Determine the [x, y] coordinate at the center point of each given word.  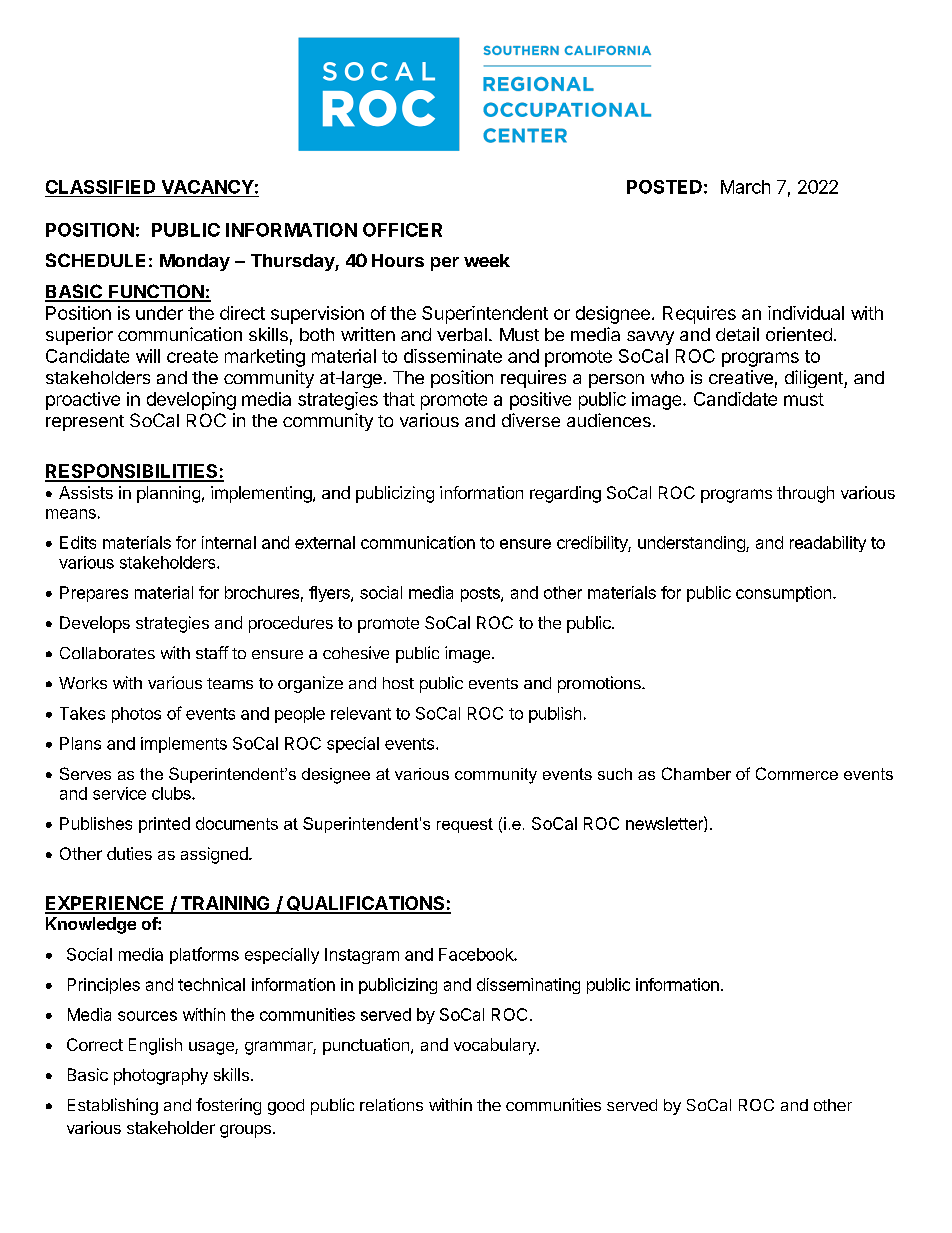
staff [212, 652]
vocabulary [496, 1046]
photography [161, 1076]
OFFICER [402, 230]
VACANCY [208, 187]
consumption [783, 594]
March [745, 187]
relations [391, 1104]
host [398, 683]
